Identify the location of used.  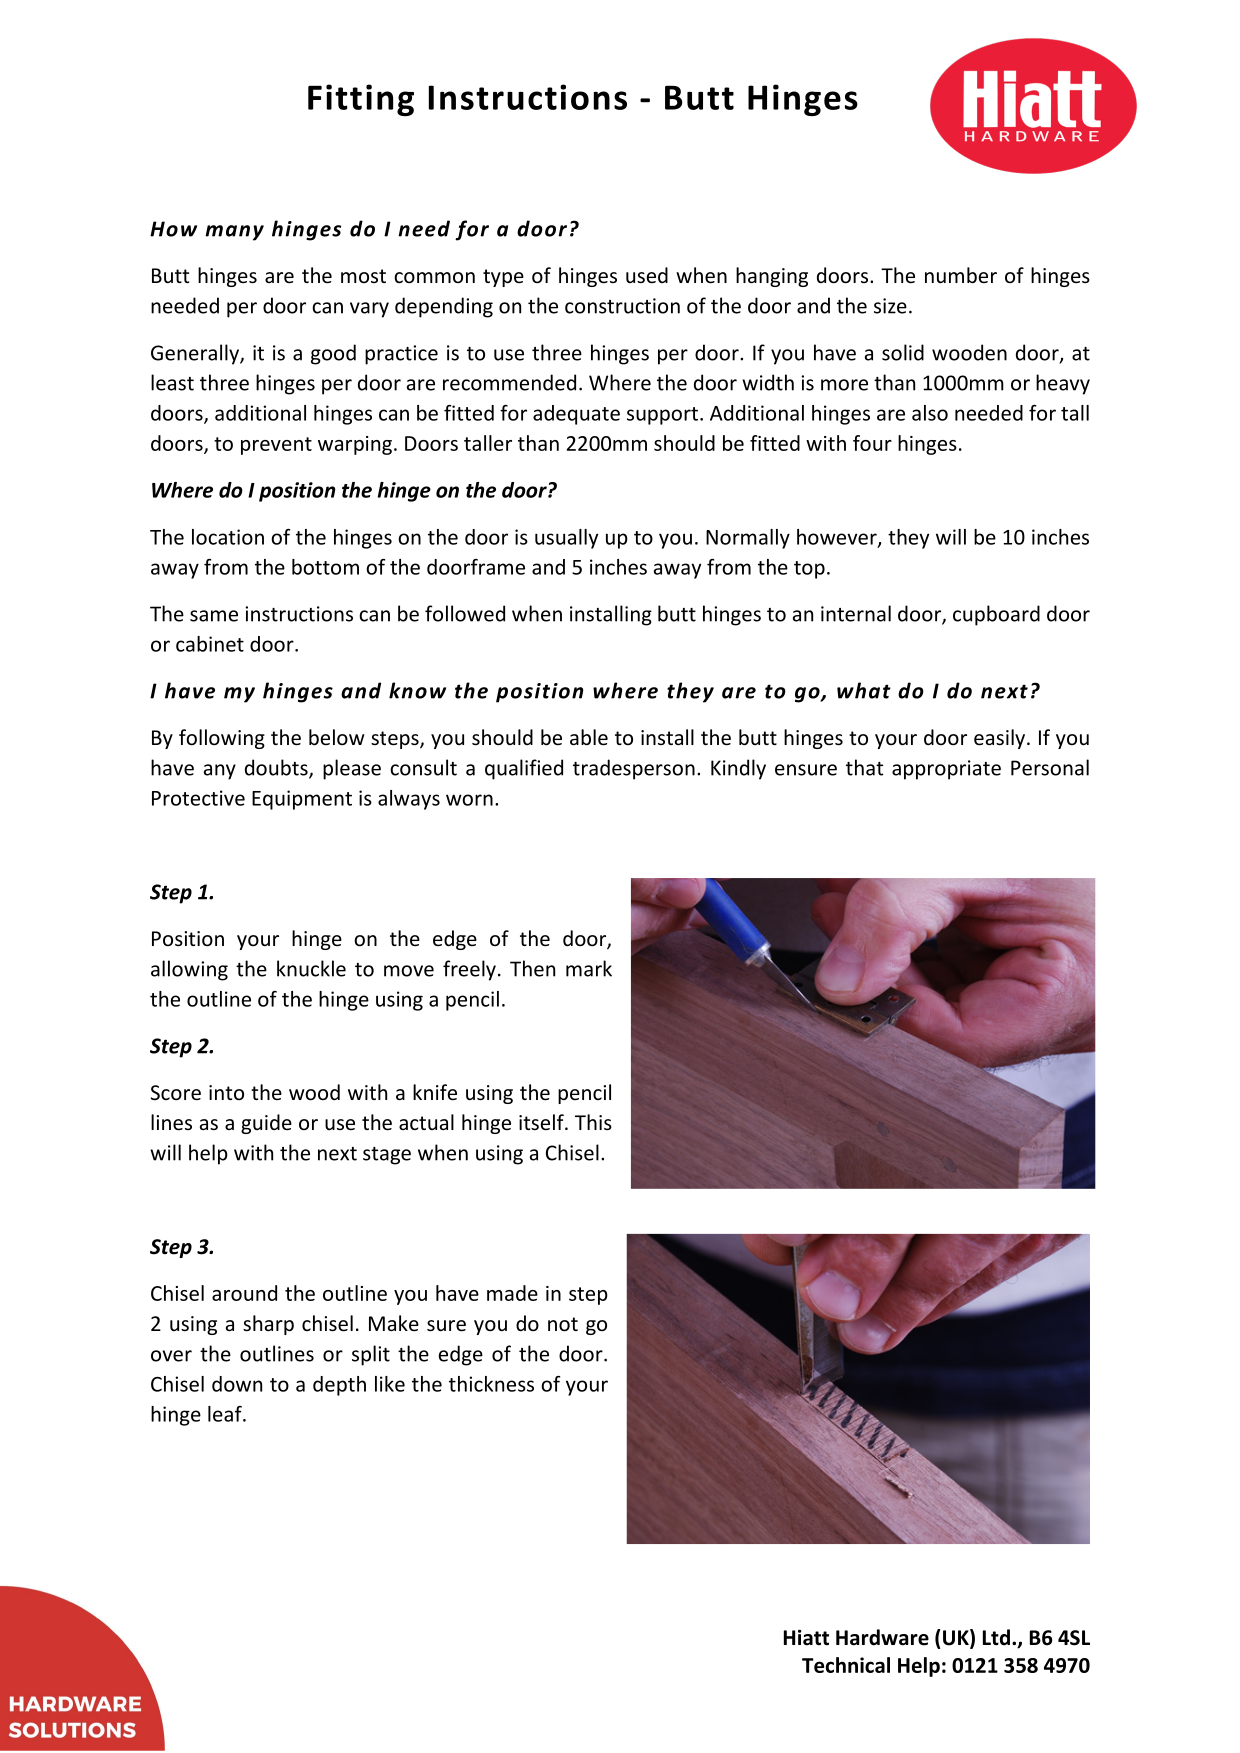
(647, 275).
